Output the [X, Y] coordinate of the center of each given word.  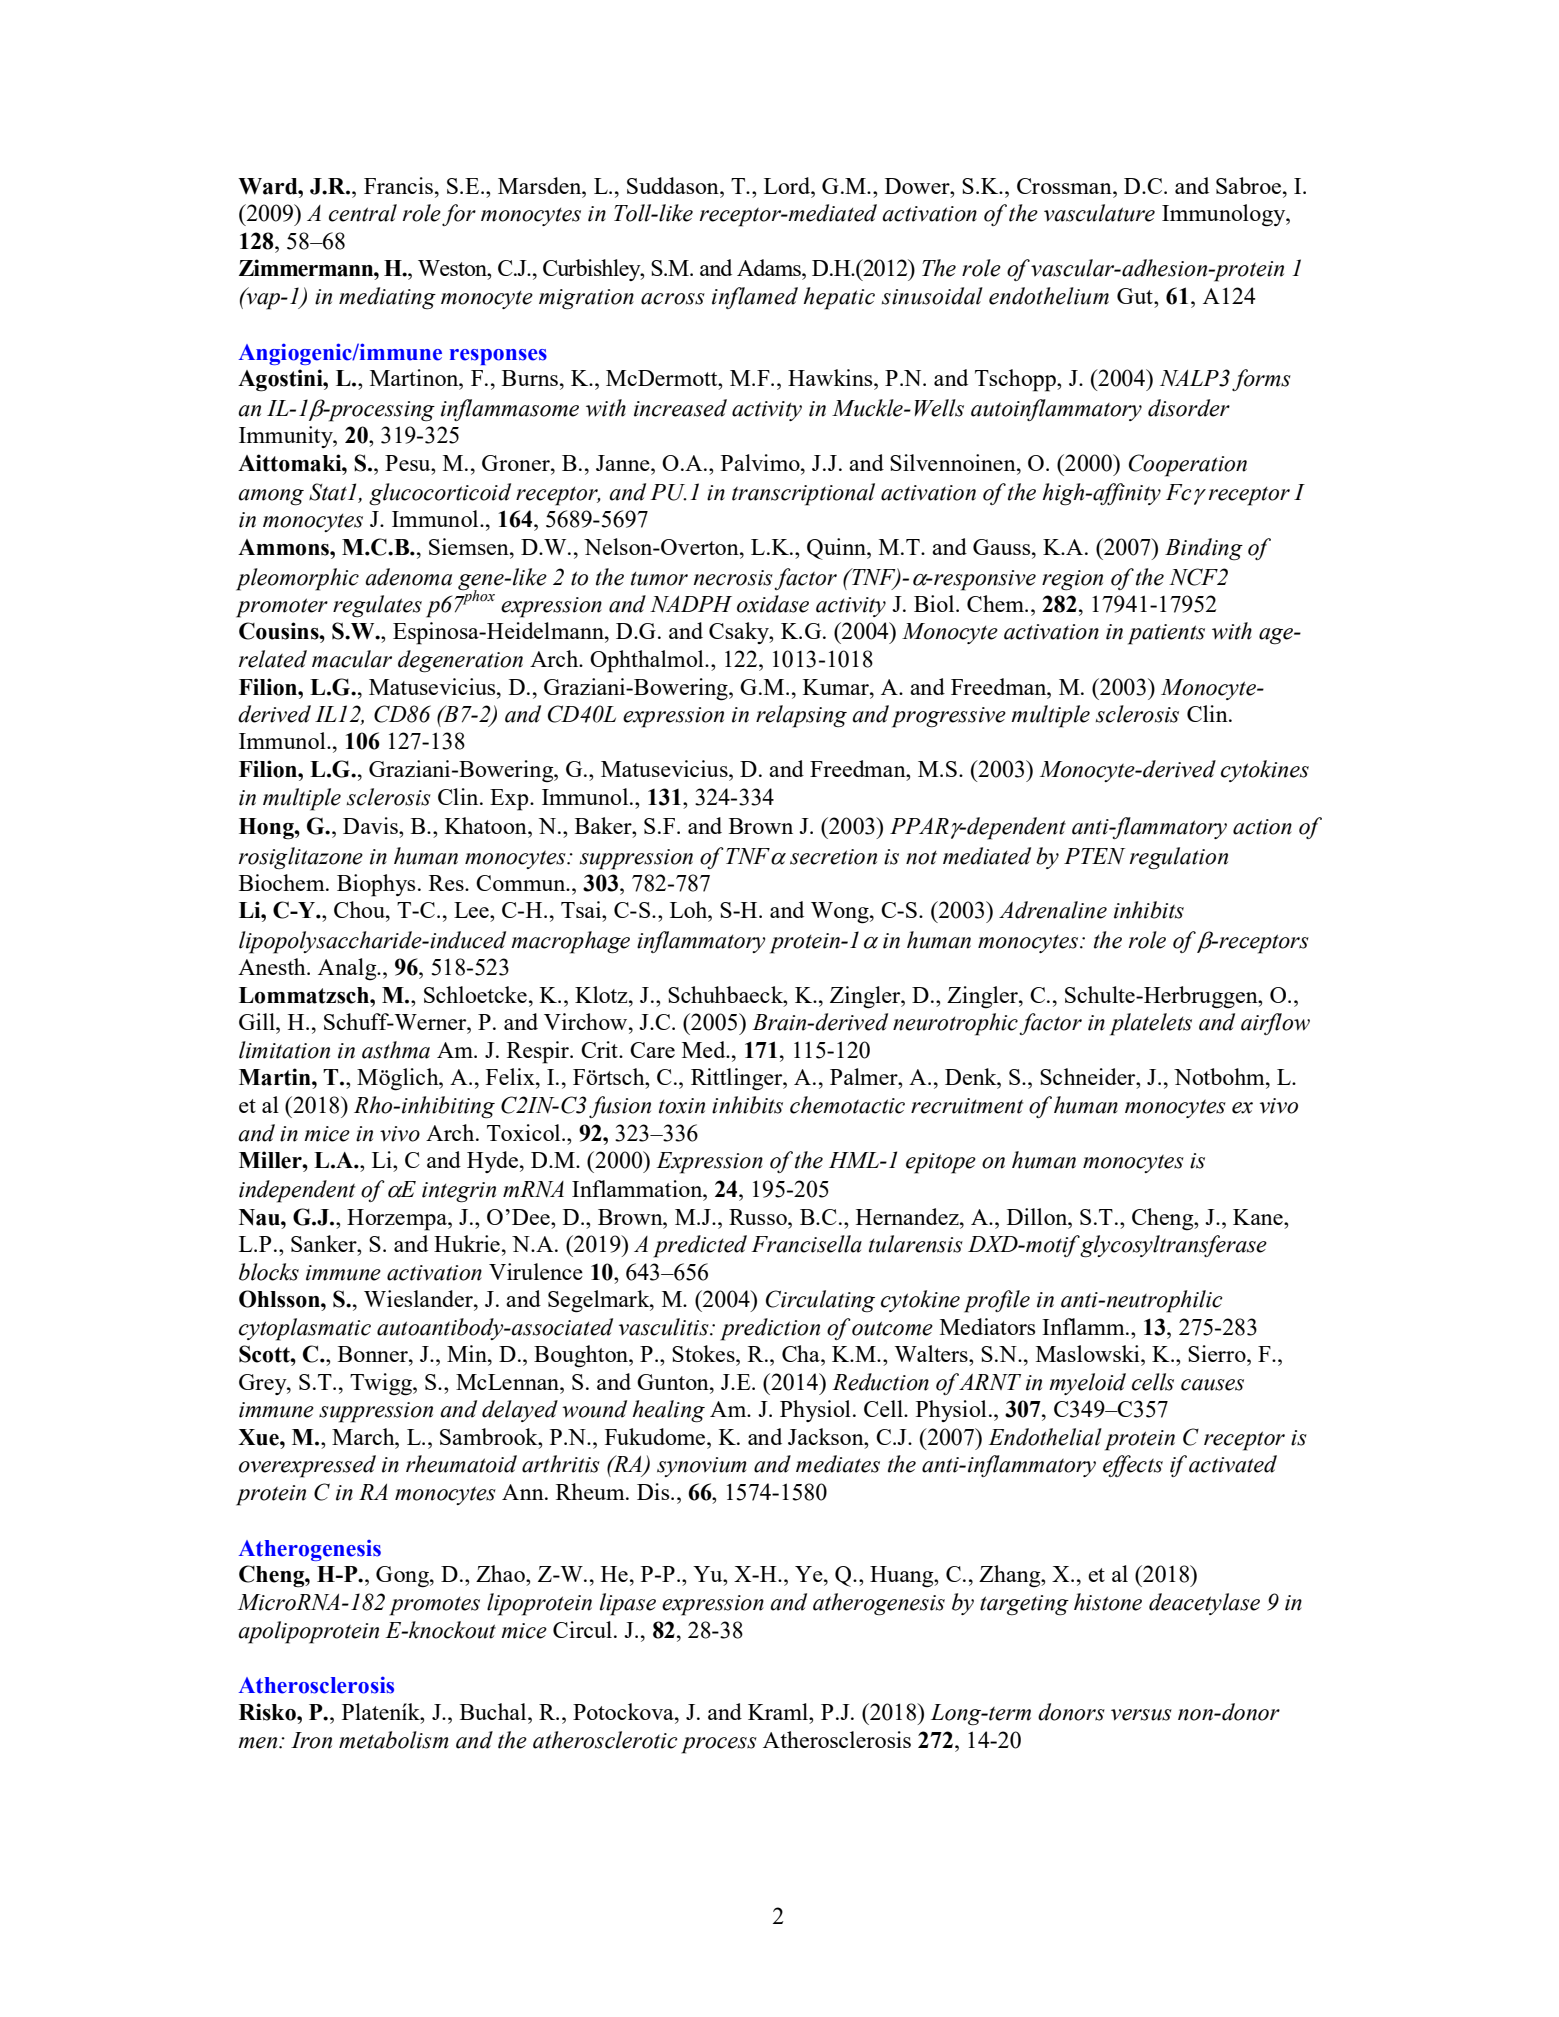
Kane [1259, 1217]
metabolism [393, 1740]
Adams [770, 267]
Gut [1136, 296]
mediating [387, 298]
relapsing [801, 716]
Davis [371, 825]
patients [1166, 634]
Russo [759, 1217]
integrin [459, 1192]
